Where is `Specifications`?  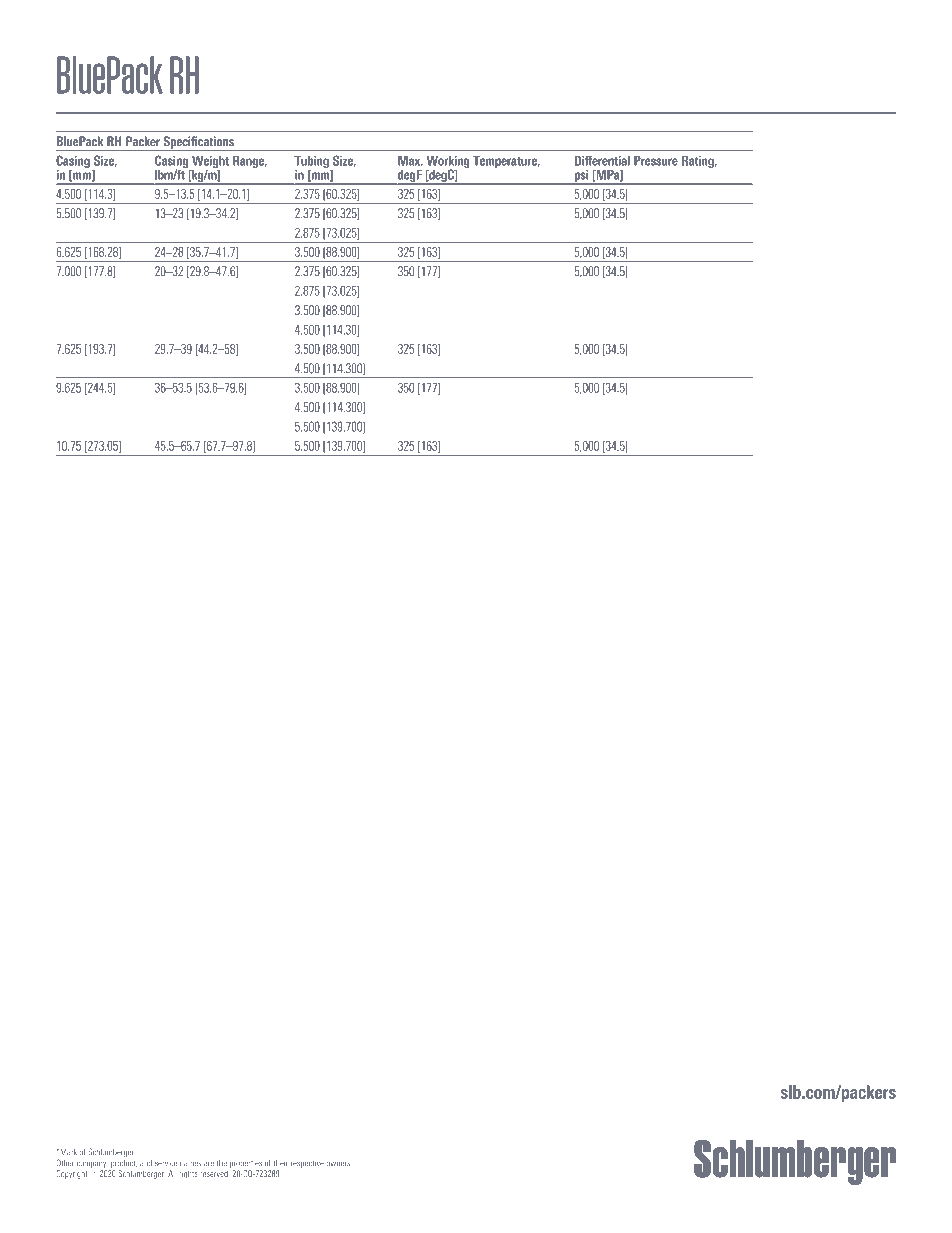 Specifications is located at coordinates (198, 143).
